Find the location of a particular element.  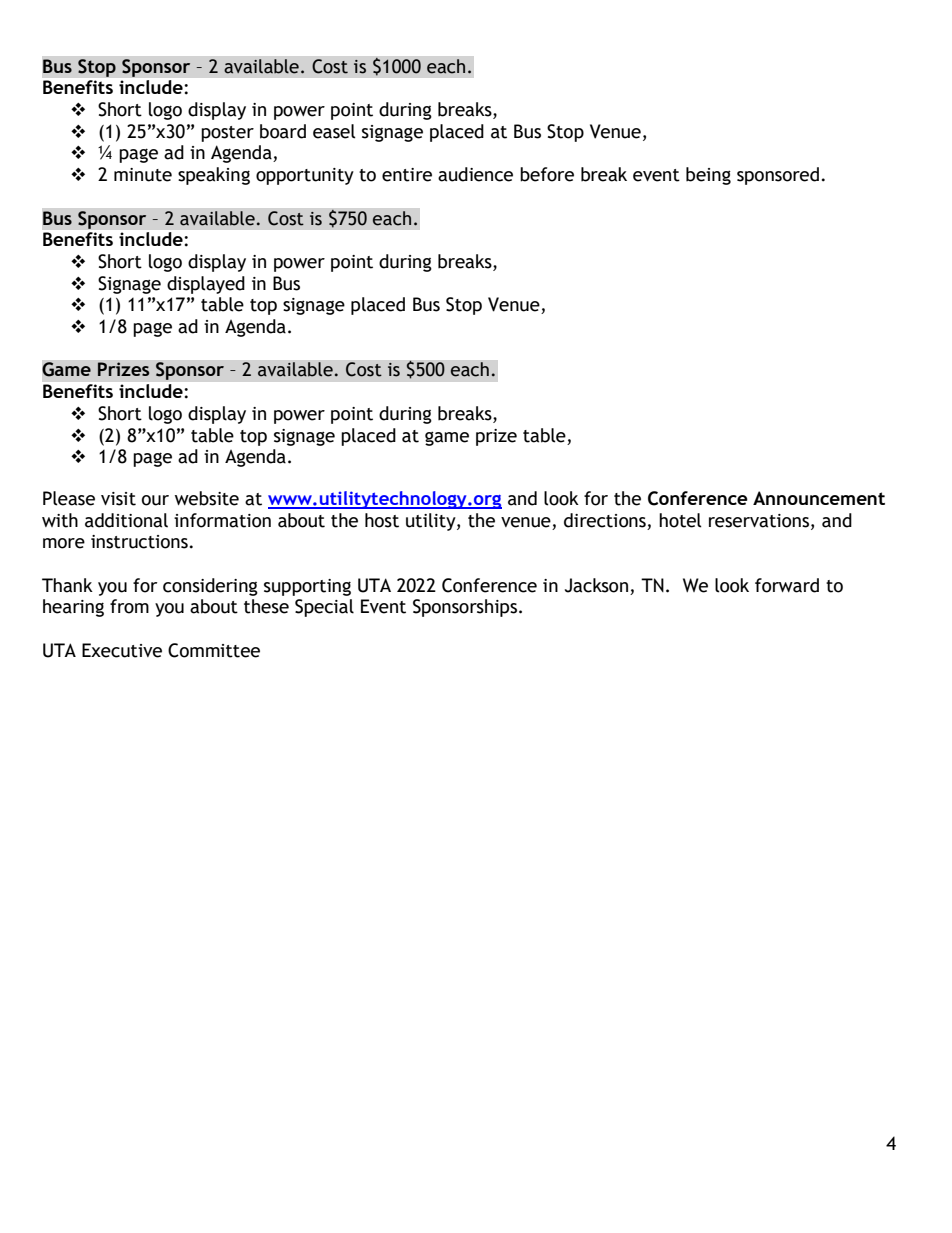

entire is located at coordinates (407, 175).
